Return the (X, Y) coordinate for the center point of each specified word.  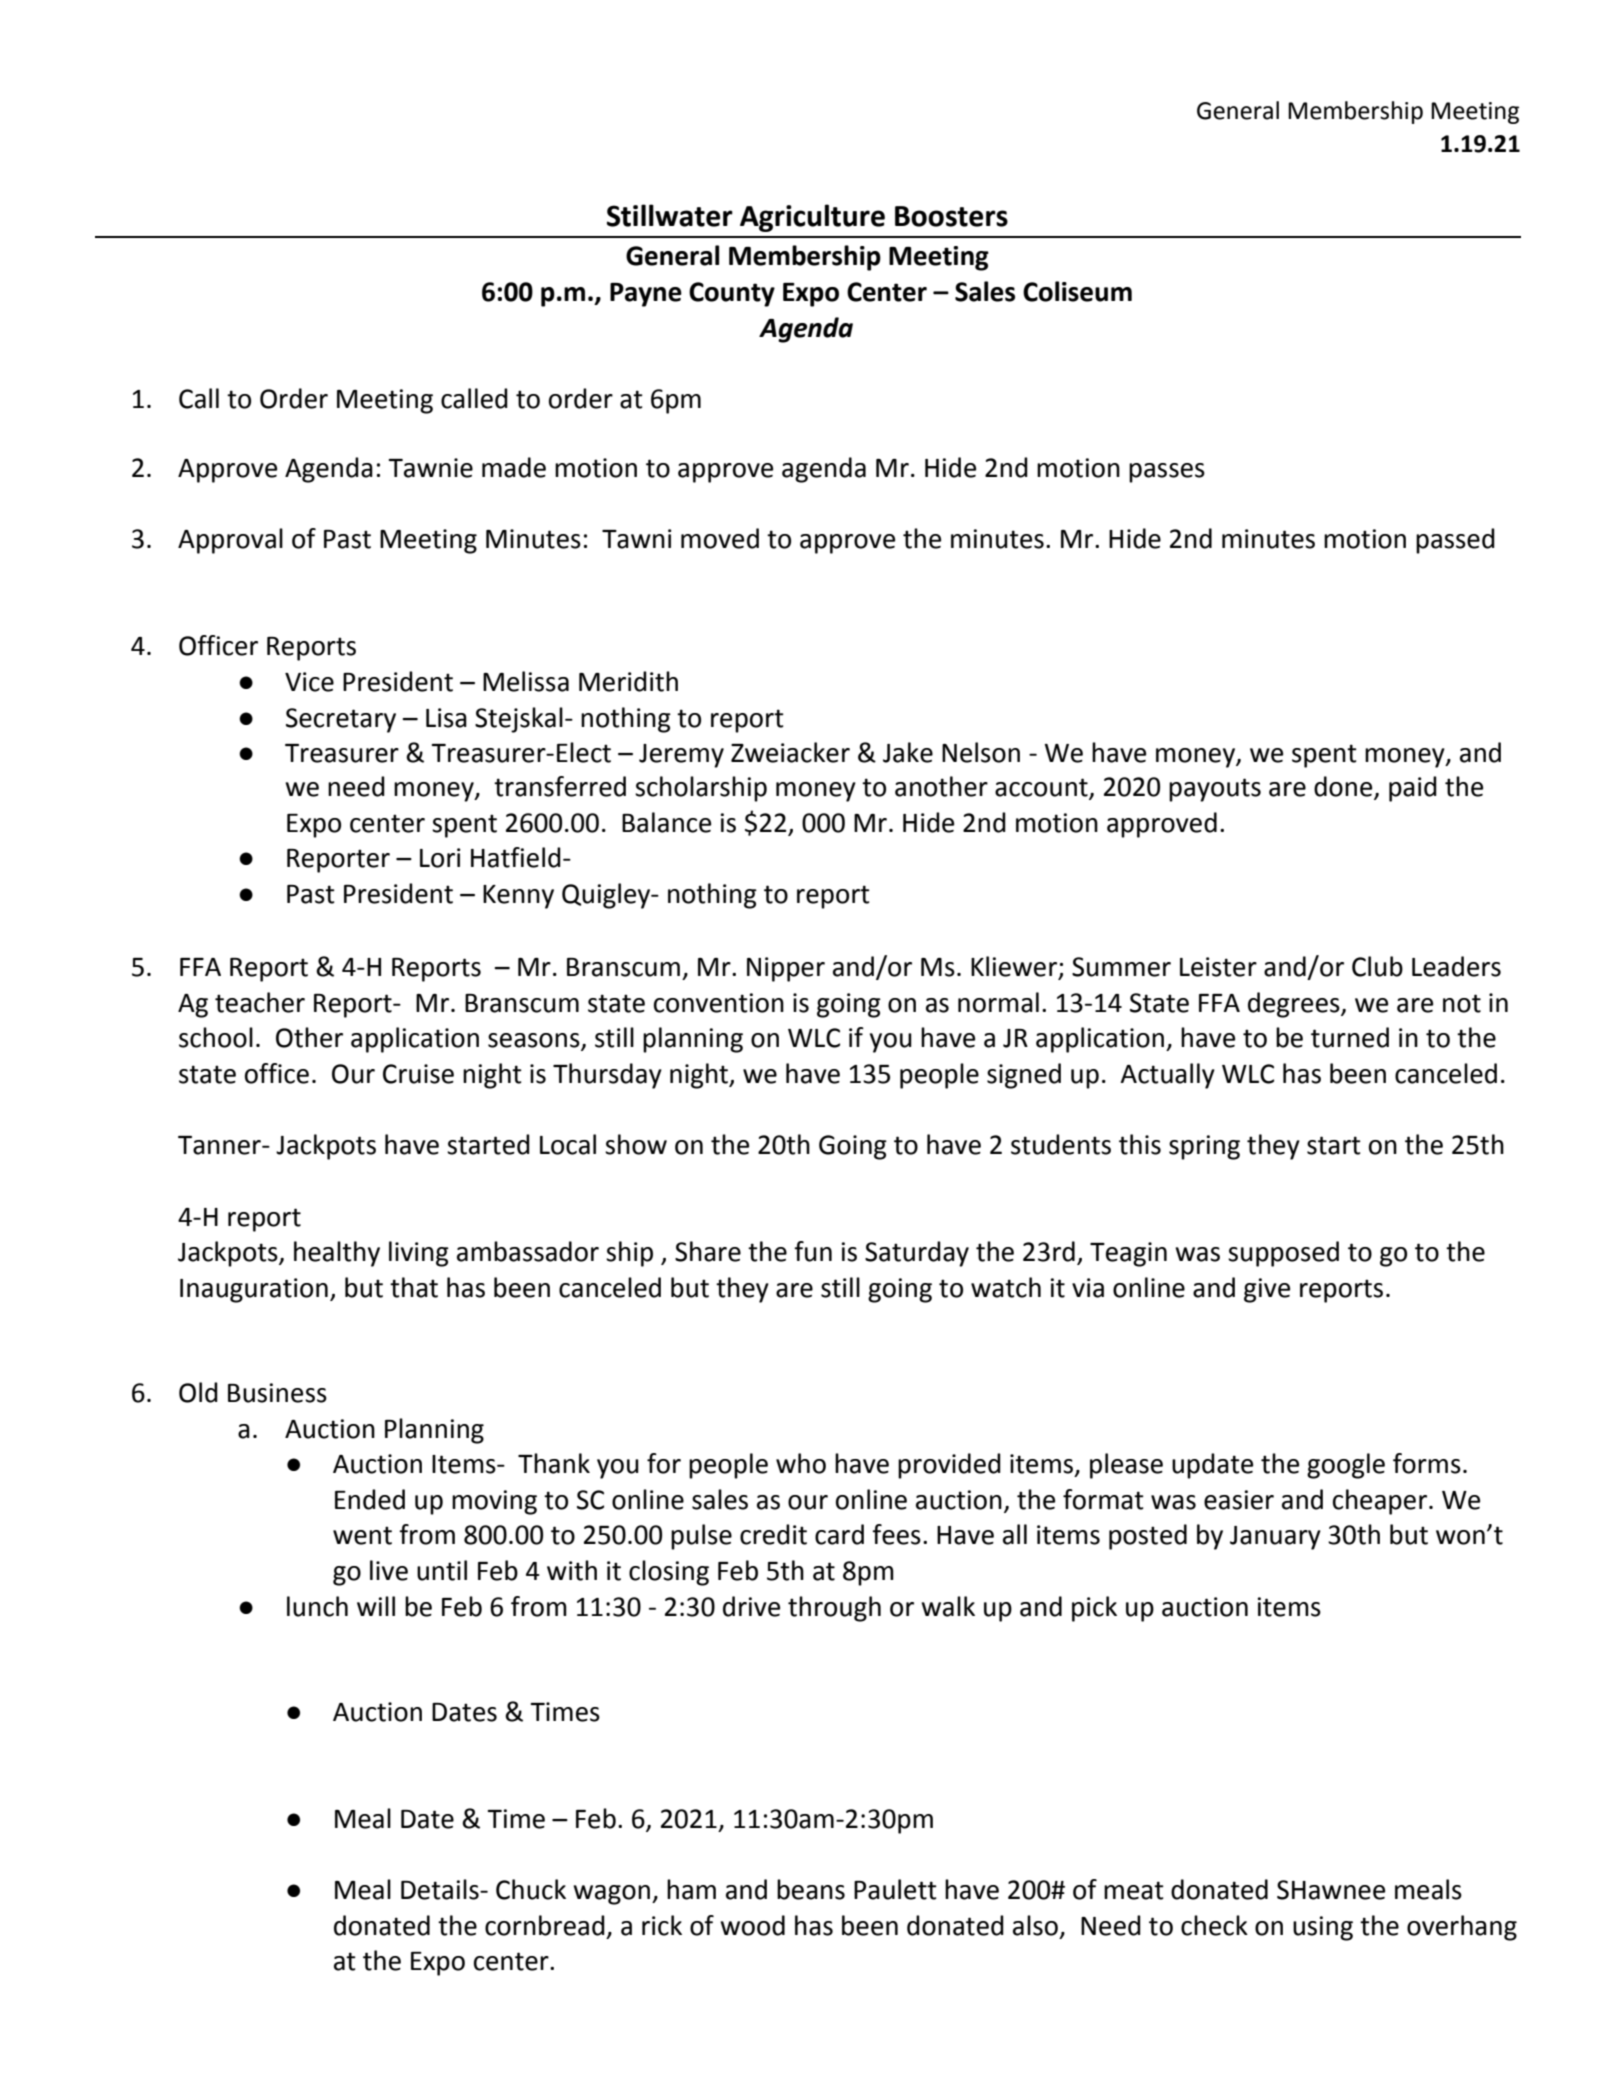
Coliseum (1077, 291)
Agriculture (812, 218)
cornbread (545, 1925)
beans (811, 1889)
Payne (646, 295)
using (1323, 1928)
